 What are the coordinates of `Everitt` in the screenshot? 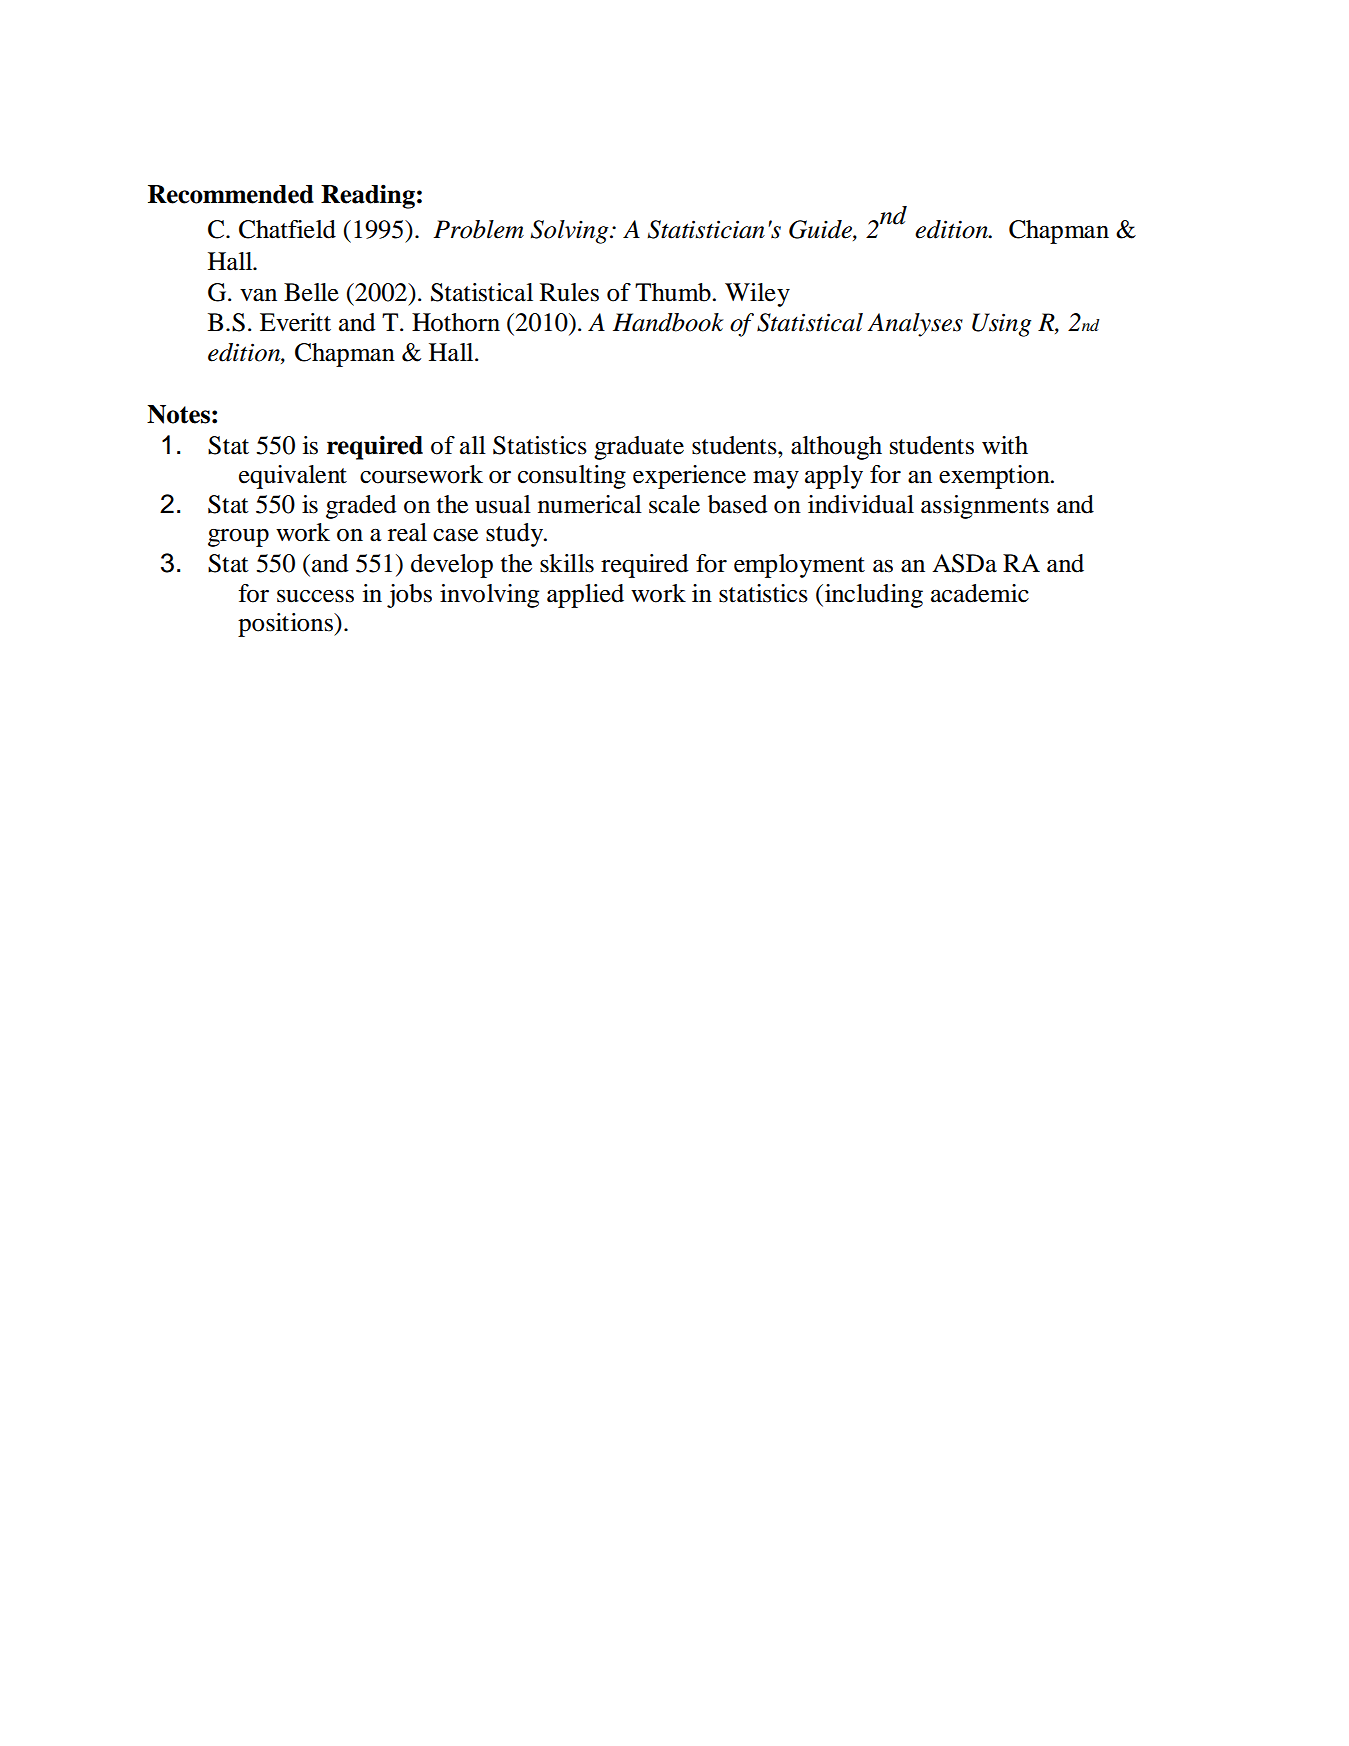 It's located at (295, 322).
